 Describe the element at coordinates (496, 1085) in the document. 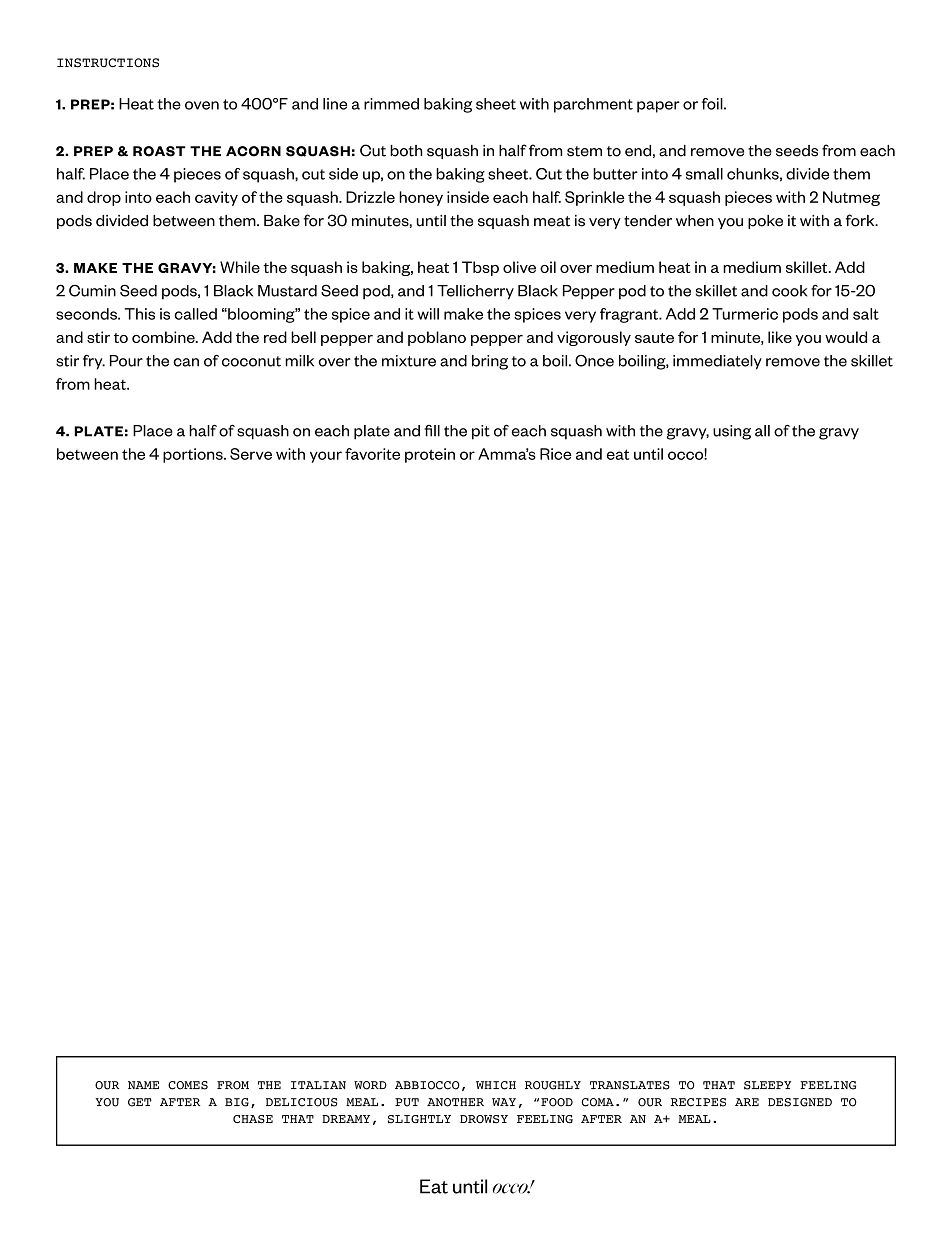

I see `WHICH` at that location.
